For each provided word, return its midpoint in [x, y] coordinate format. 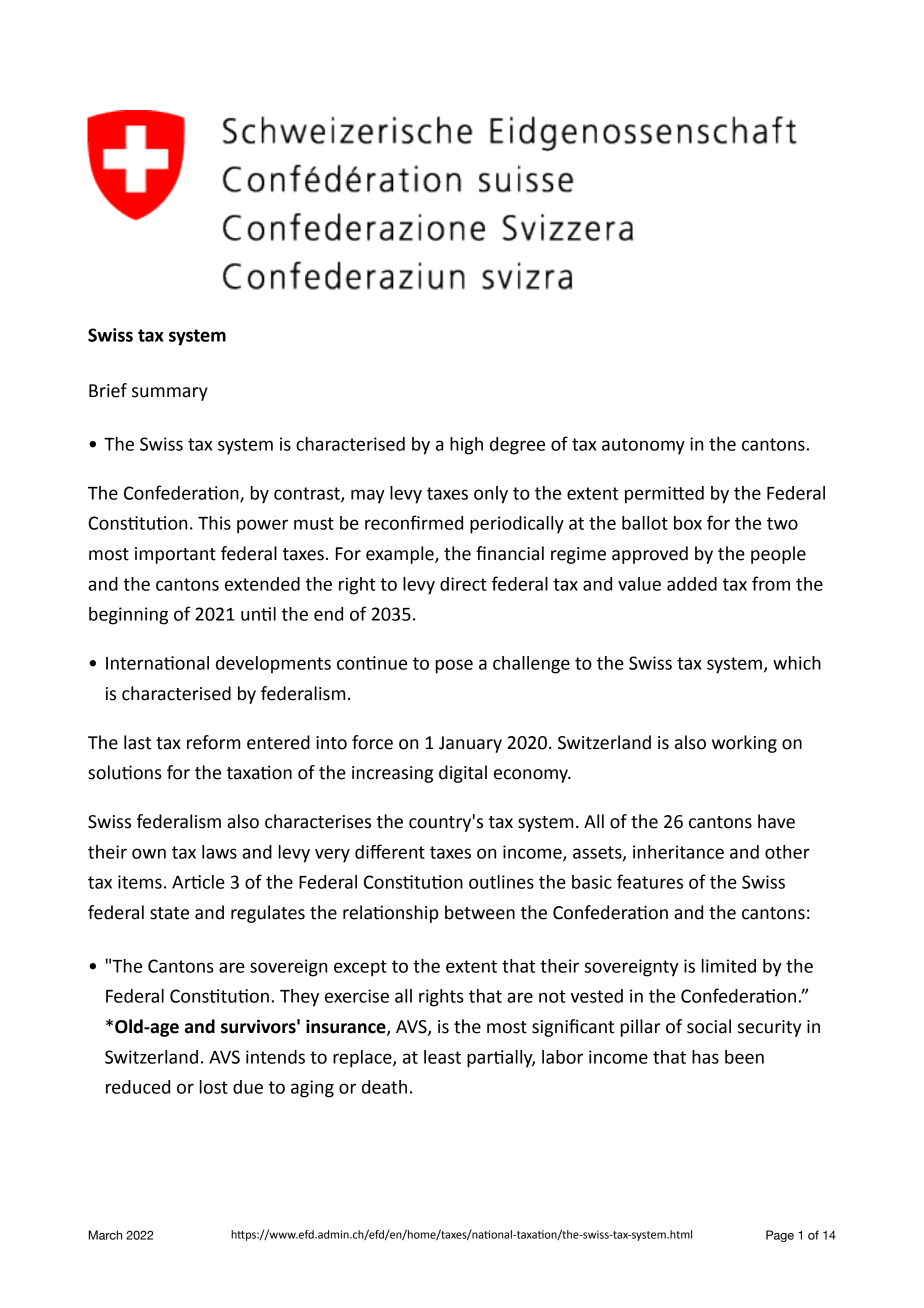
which [797, 663]
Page [780, 1236]
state [169, 913]
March [105, 1235]
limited [729, 966]
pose [454, 666]
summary [170, 394]
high [466, 446]
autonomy [643, 446]
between [480, 912]
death [384, 1087]
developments [273, 665]
